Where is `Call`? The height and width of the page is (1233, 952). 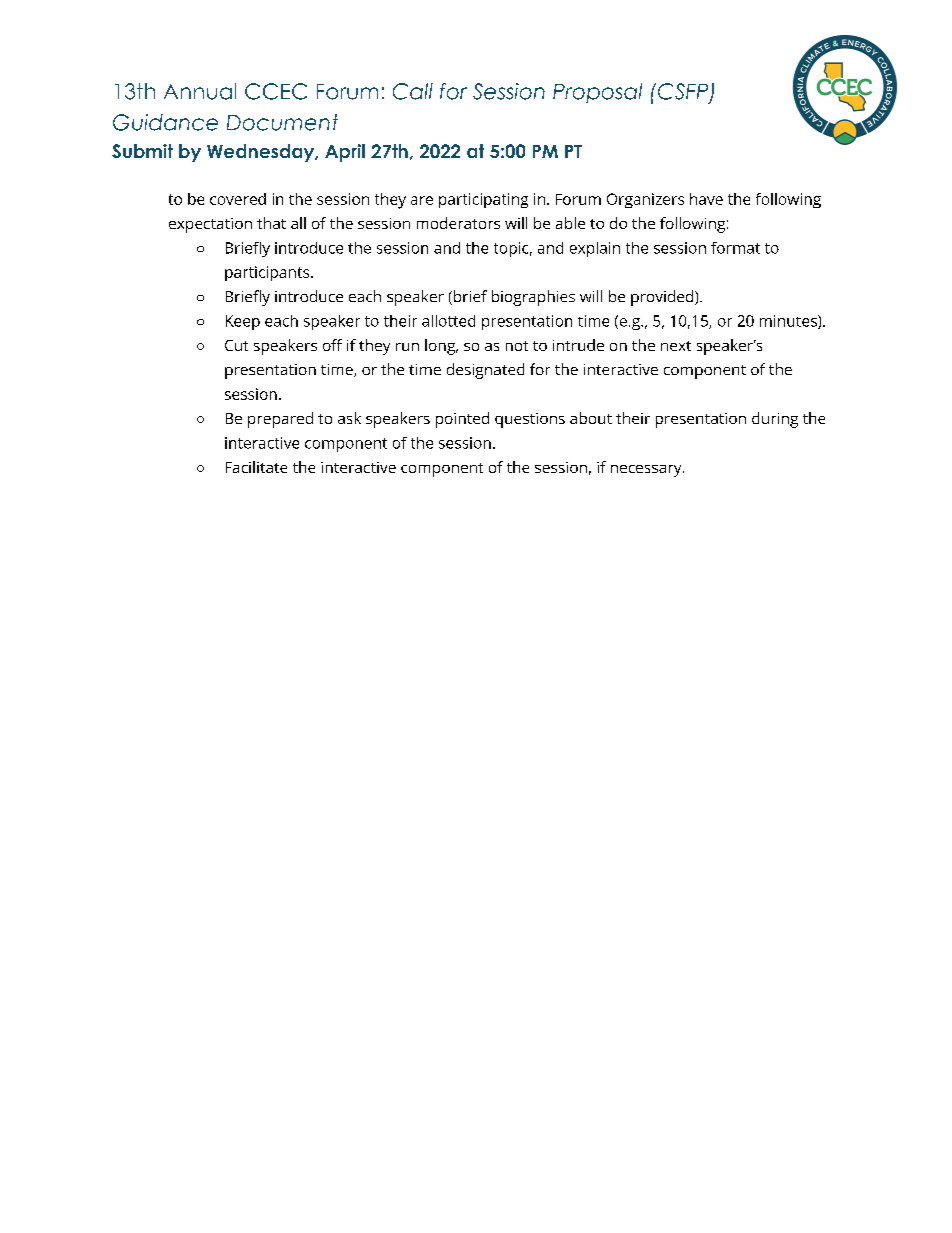 Call is located at coordinates (413, 91).
